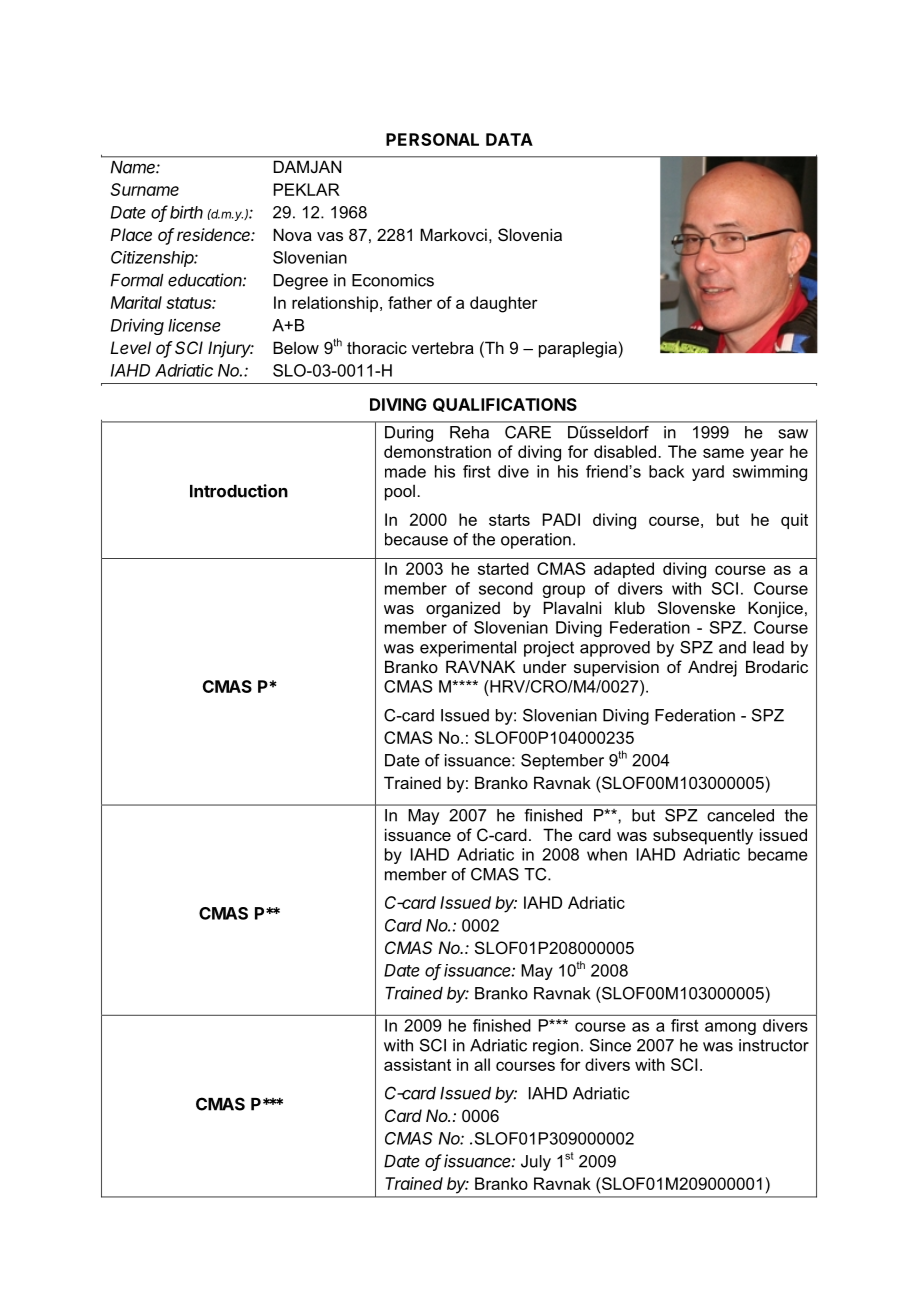 Image resolution: width=924 pixels, height=1308 pixels. I want to click on Introduction, so click(239, 491).
